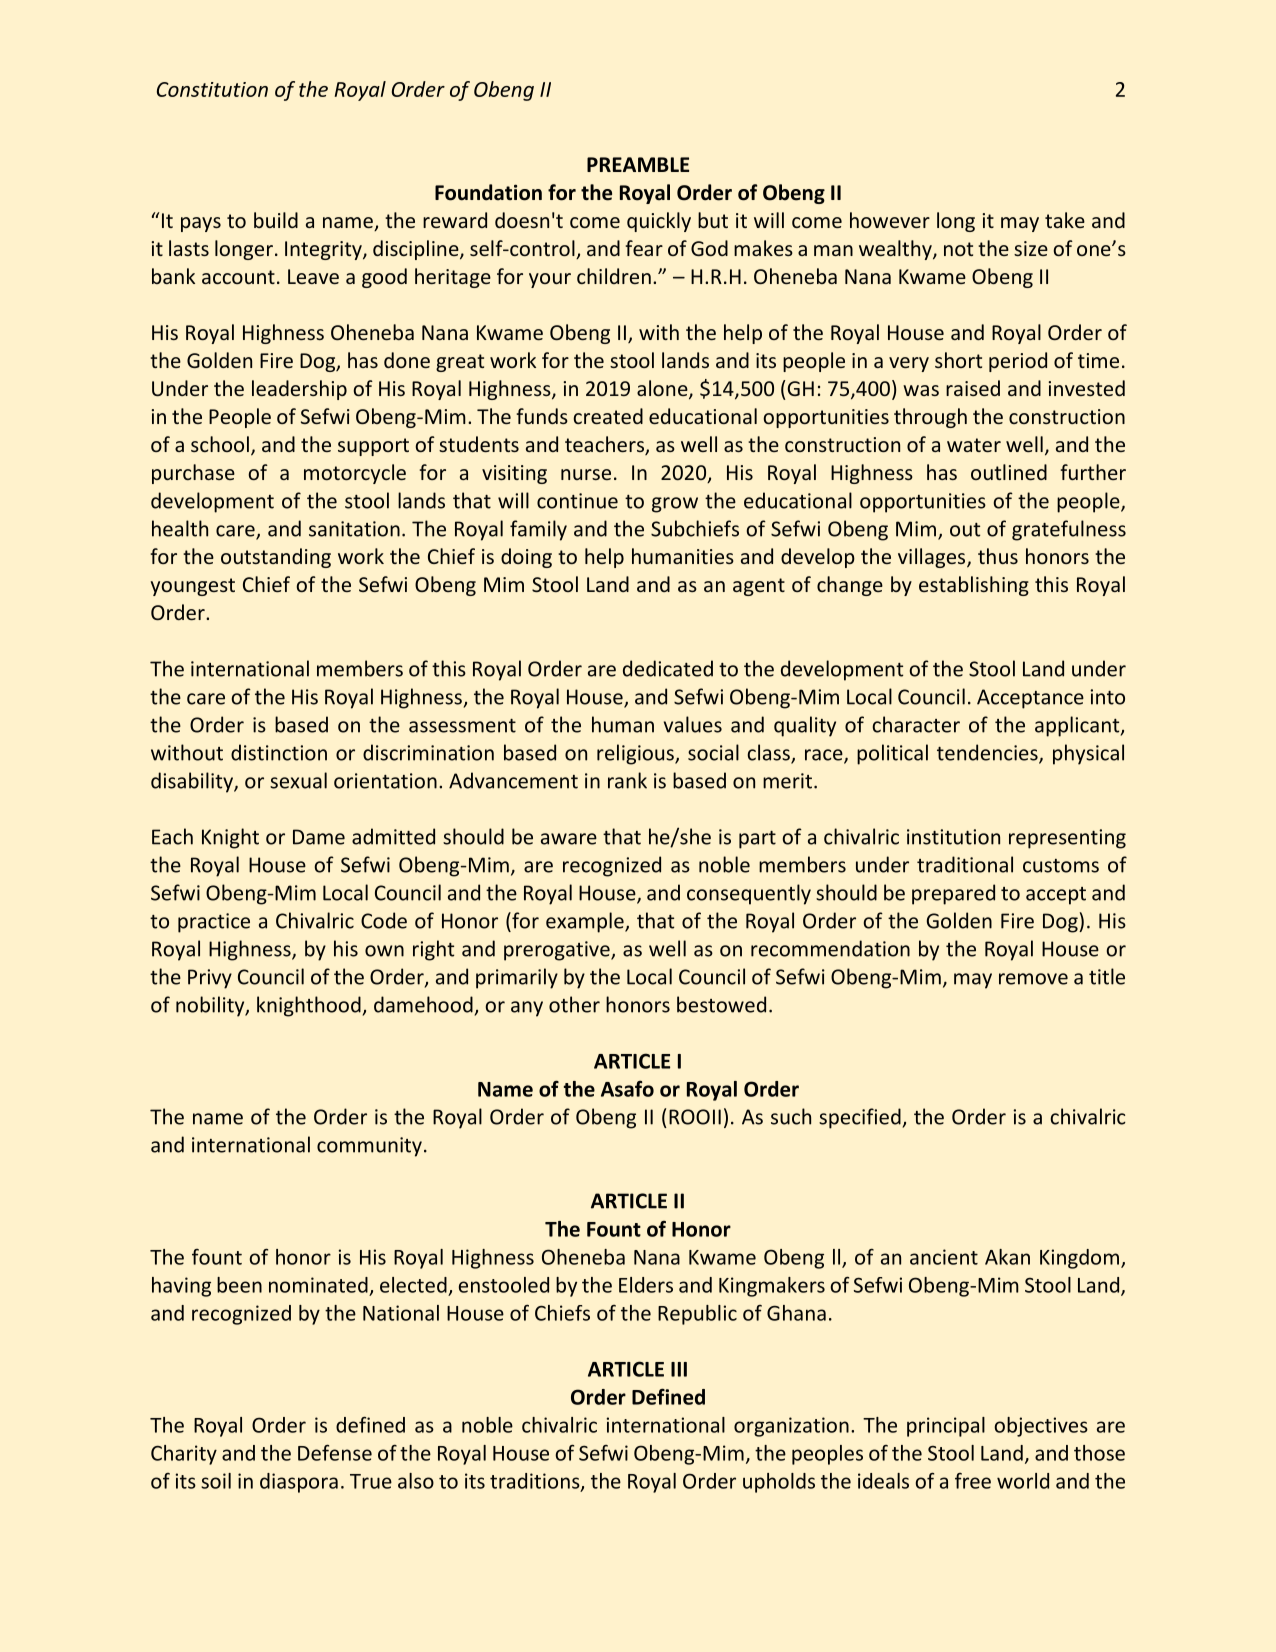 Image resolution: width=1276 pixels, height=1652 pixels. Describe the element at coordinates (335, 1452) in the page. I see `Defense` at that location.
